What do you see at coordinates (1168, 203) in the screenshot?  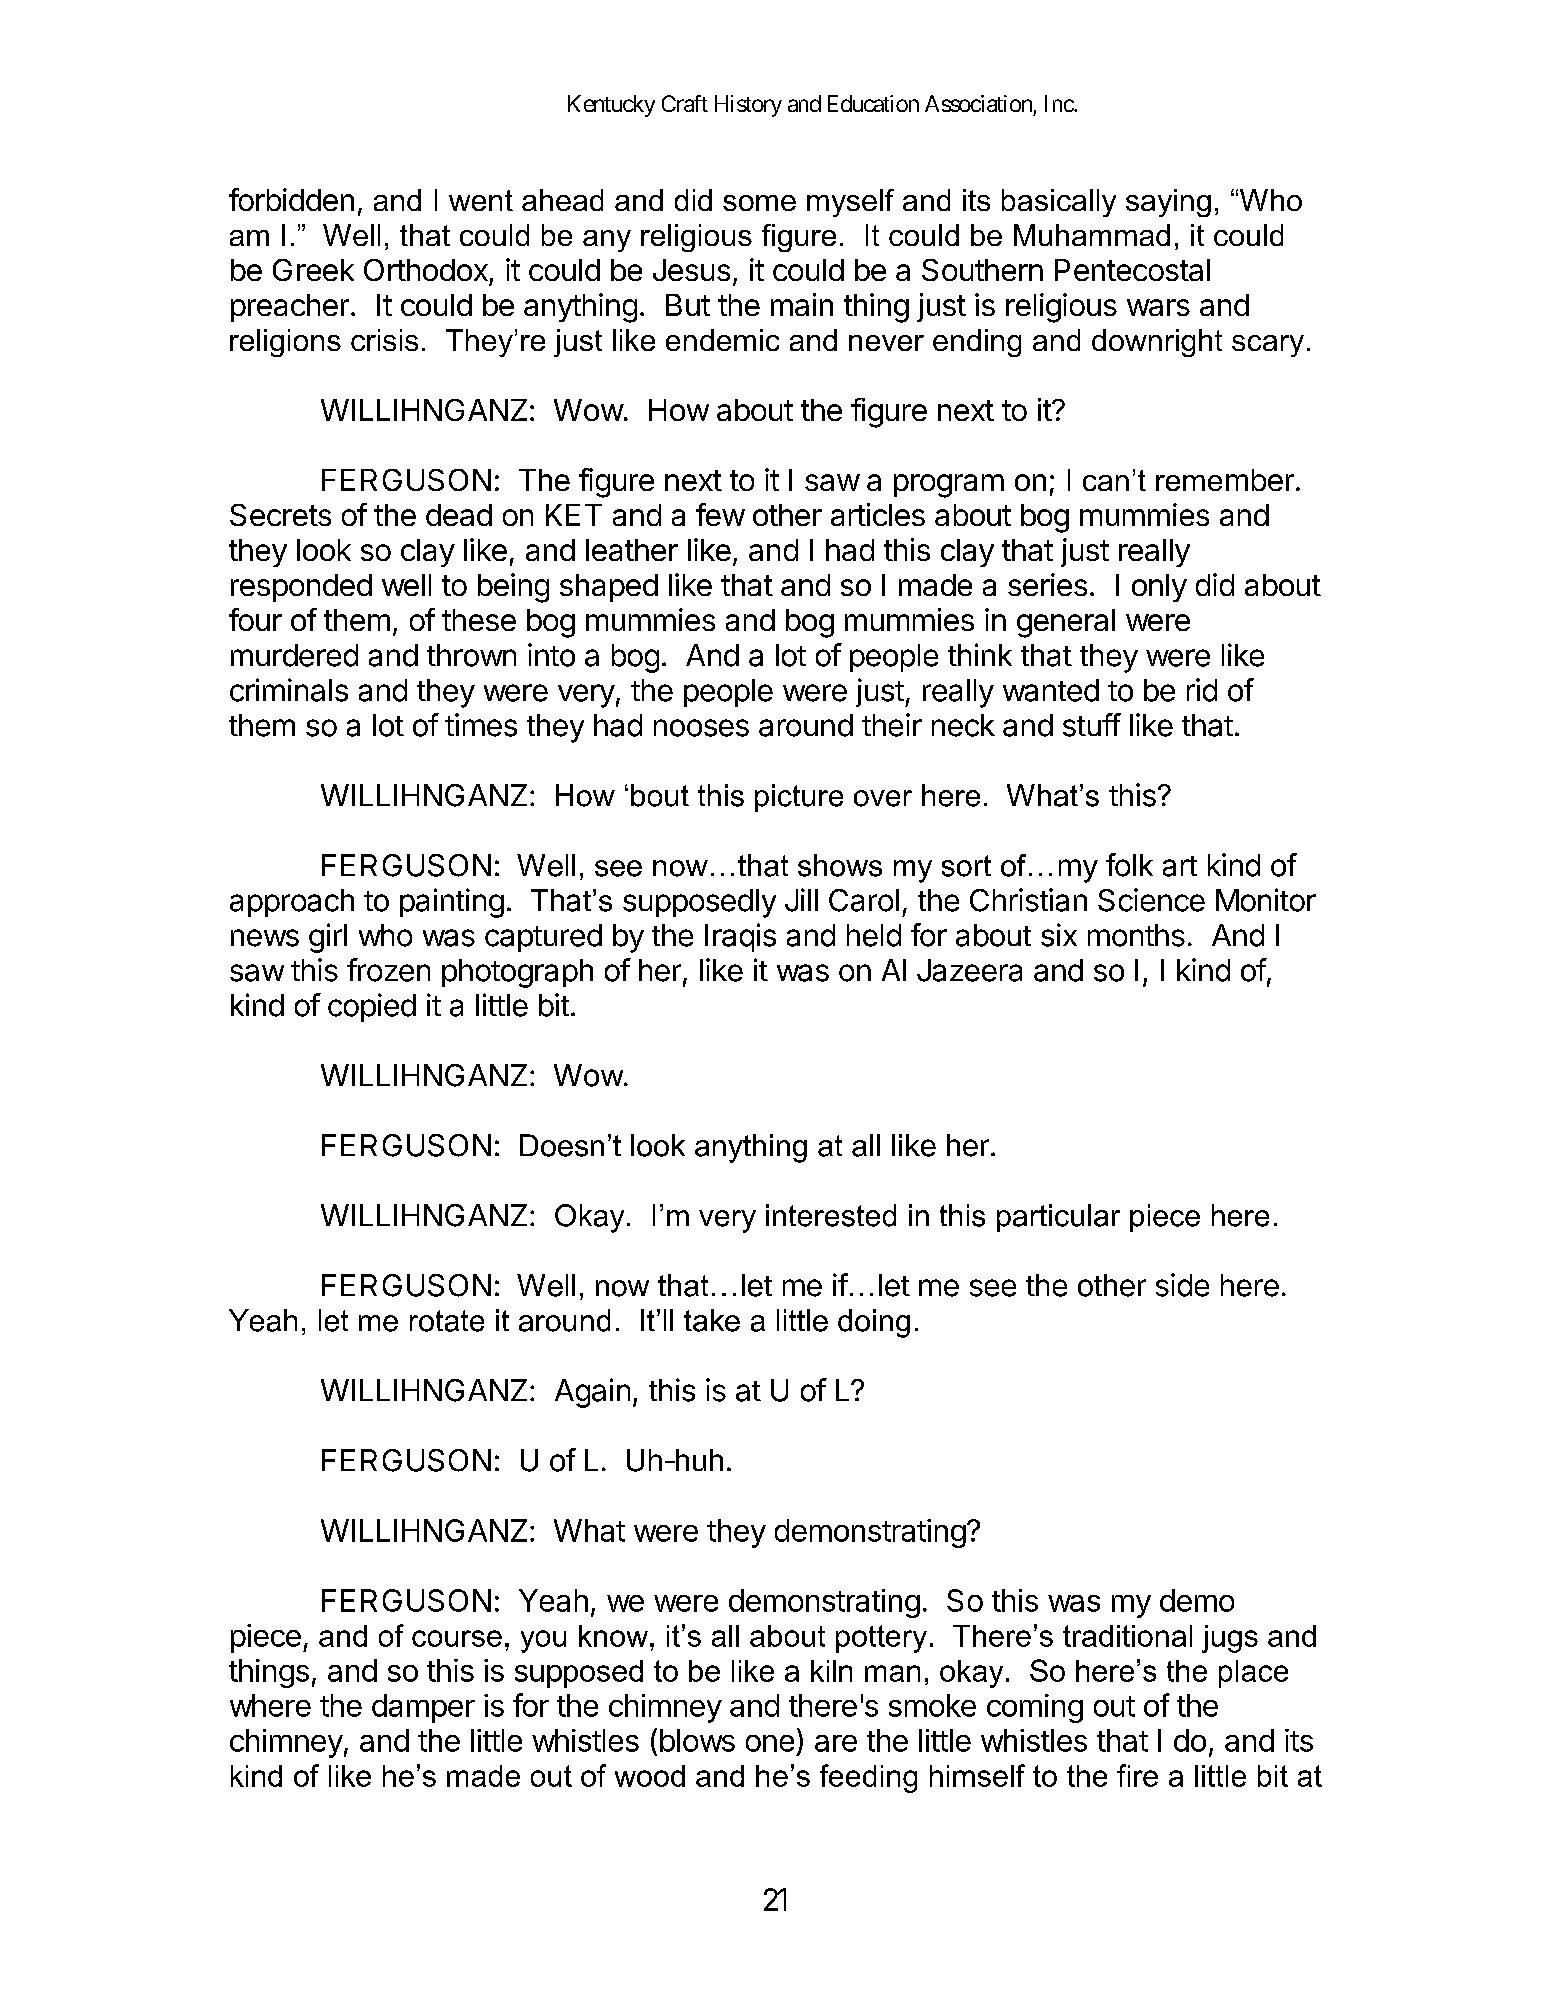 I see `saying` at bounding box center [1168, 203].
